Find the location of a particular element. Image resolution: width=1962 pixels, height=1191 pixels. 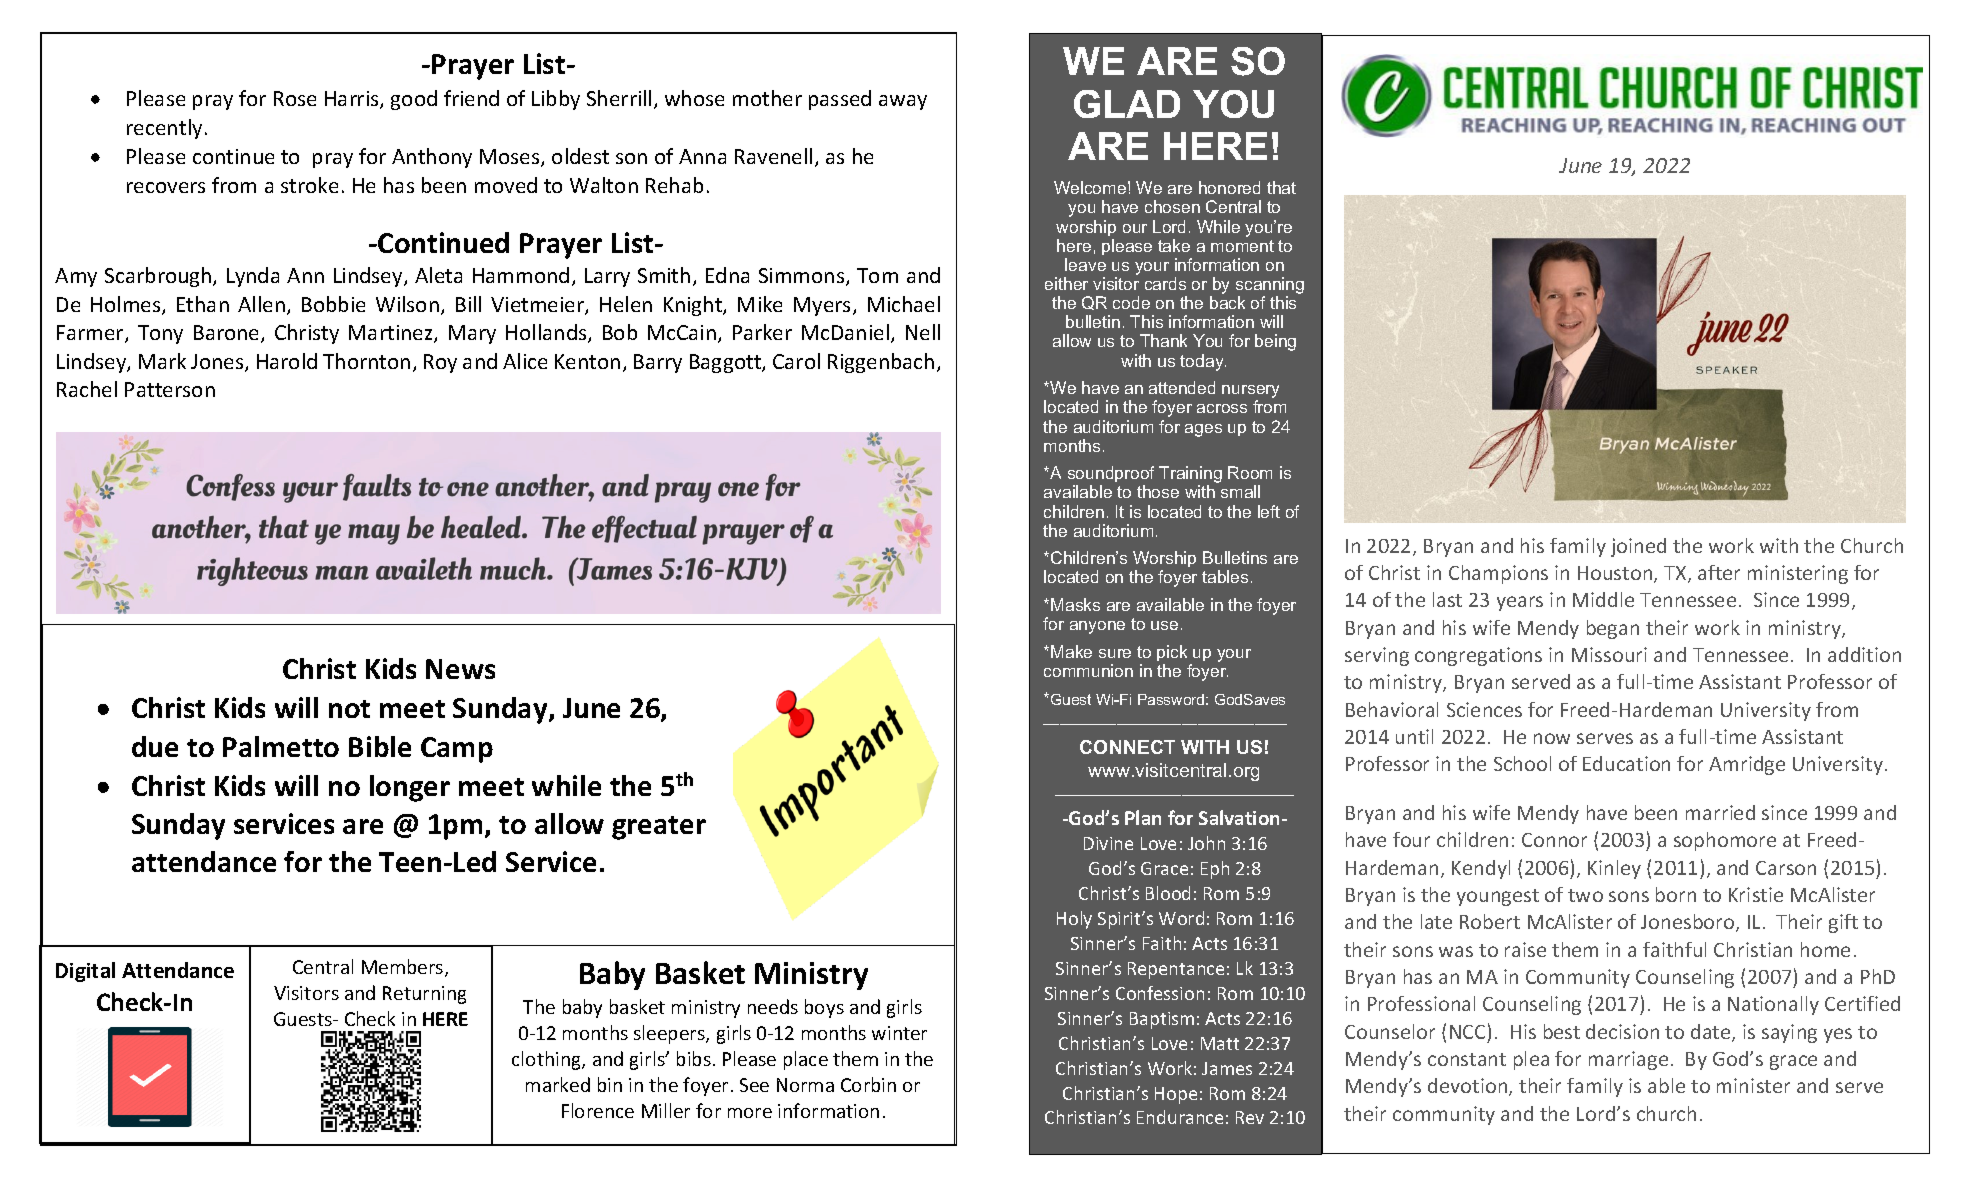

that is located at coordinates (1281, 187).
